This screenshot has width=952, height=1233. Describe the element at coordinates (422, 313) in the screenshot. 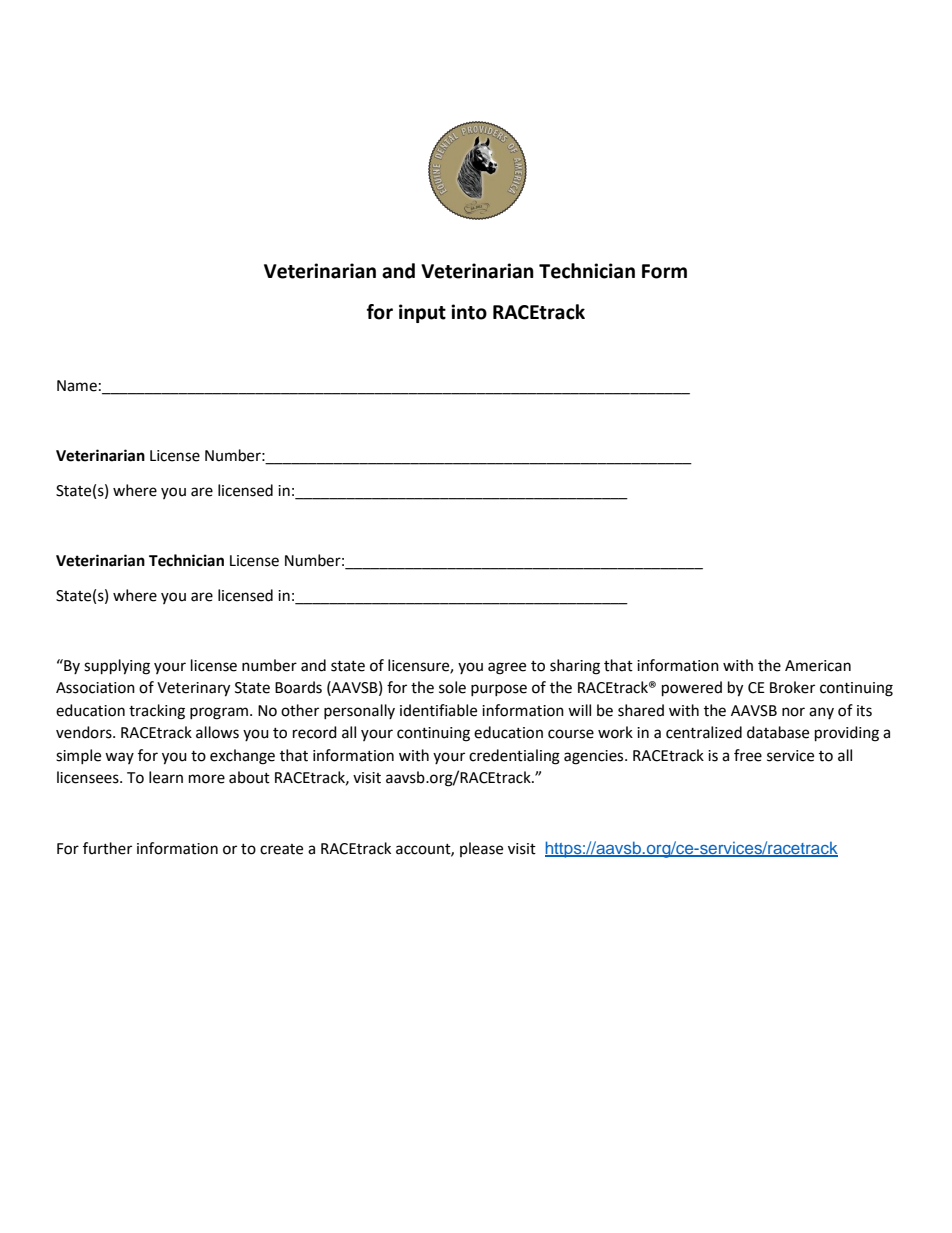

I see `input` at that location.
